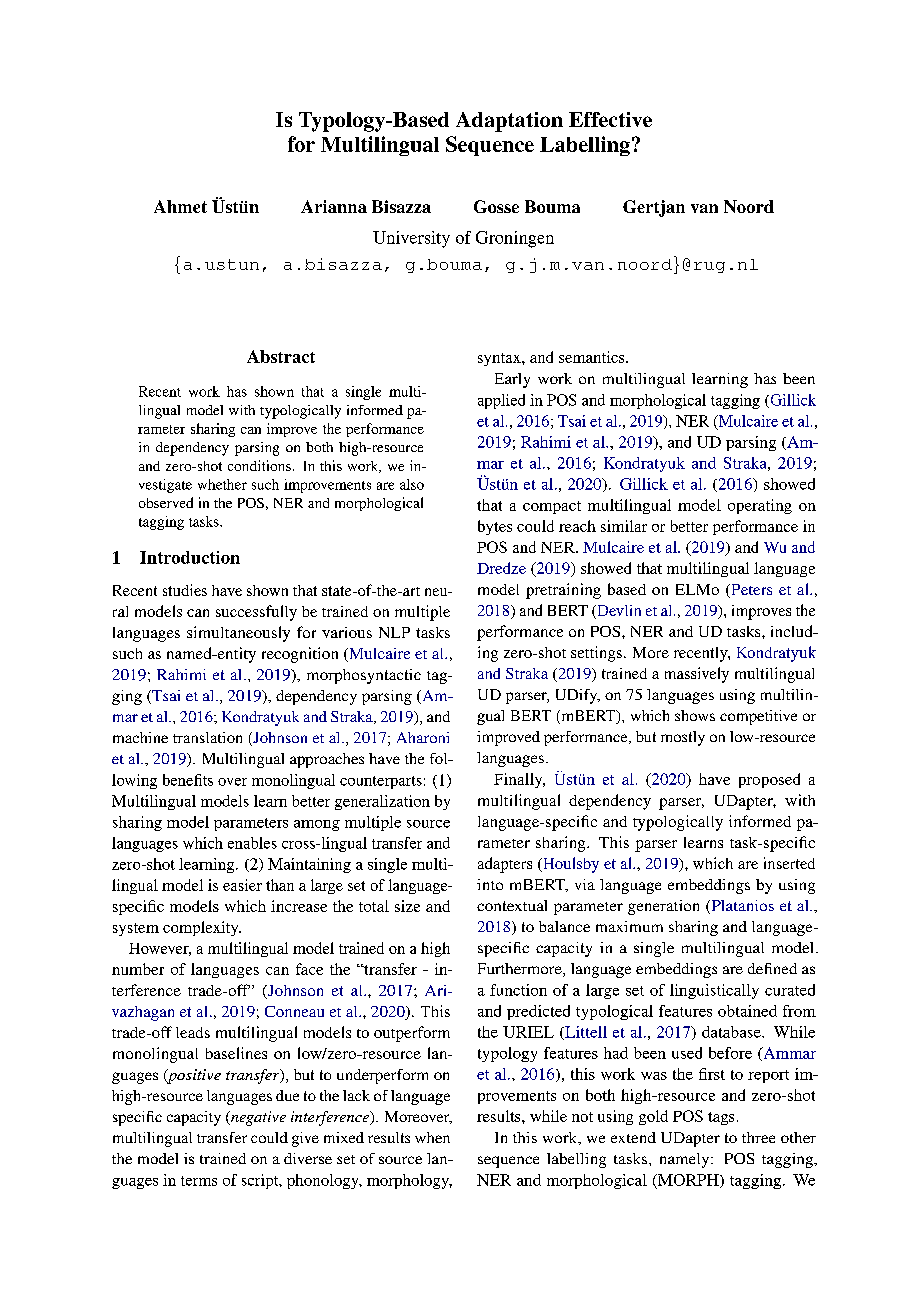  What do you see at coordinates (238, 634) in the page?
I see `simultaneously` at bounding box center [238, 634].
